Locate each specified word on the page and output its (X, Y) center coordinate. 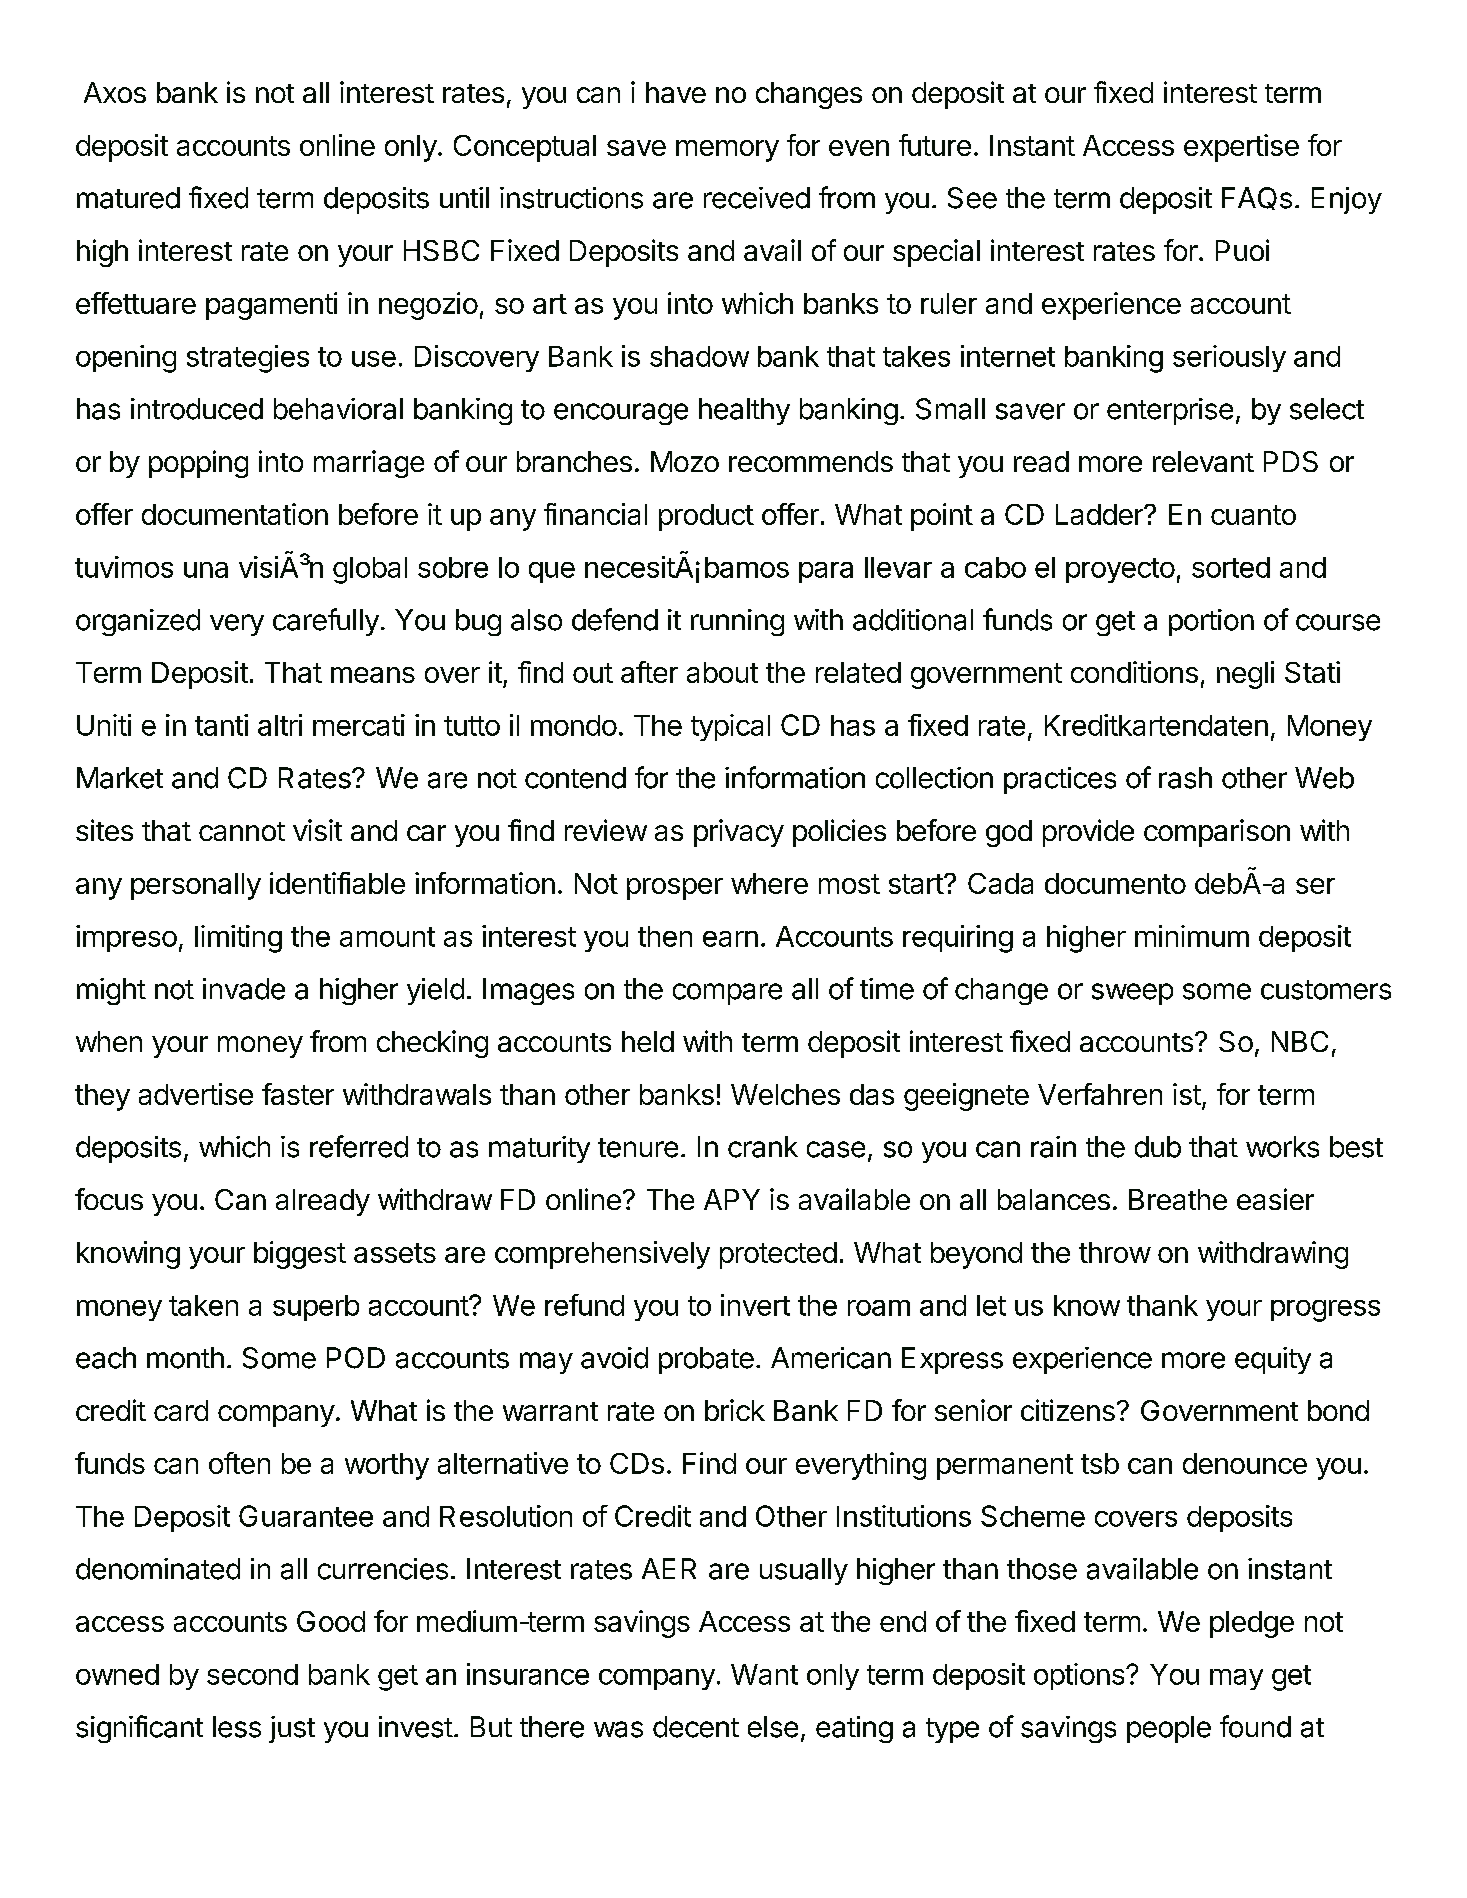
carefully (326, 622)
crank (763, 1147)
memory (727, 151)
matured (128, 198)
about (722, 672)
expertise (1241, 148)
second (252, 1674)
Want (764, 1674)
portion (1211, 622)
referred (359, 1146)
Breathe (1178, 1199)
